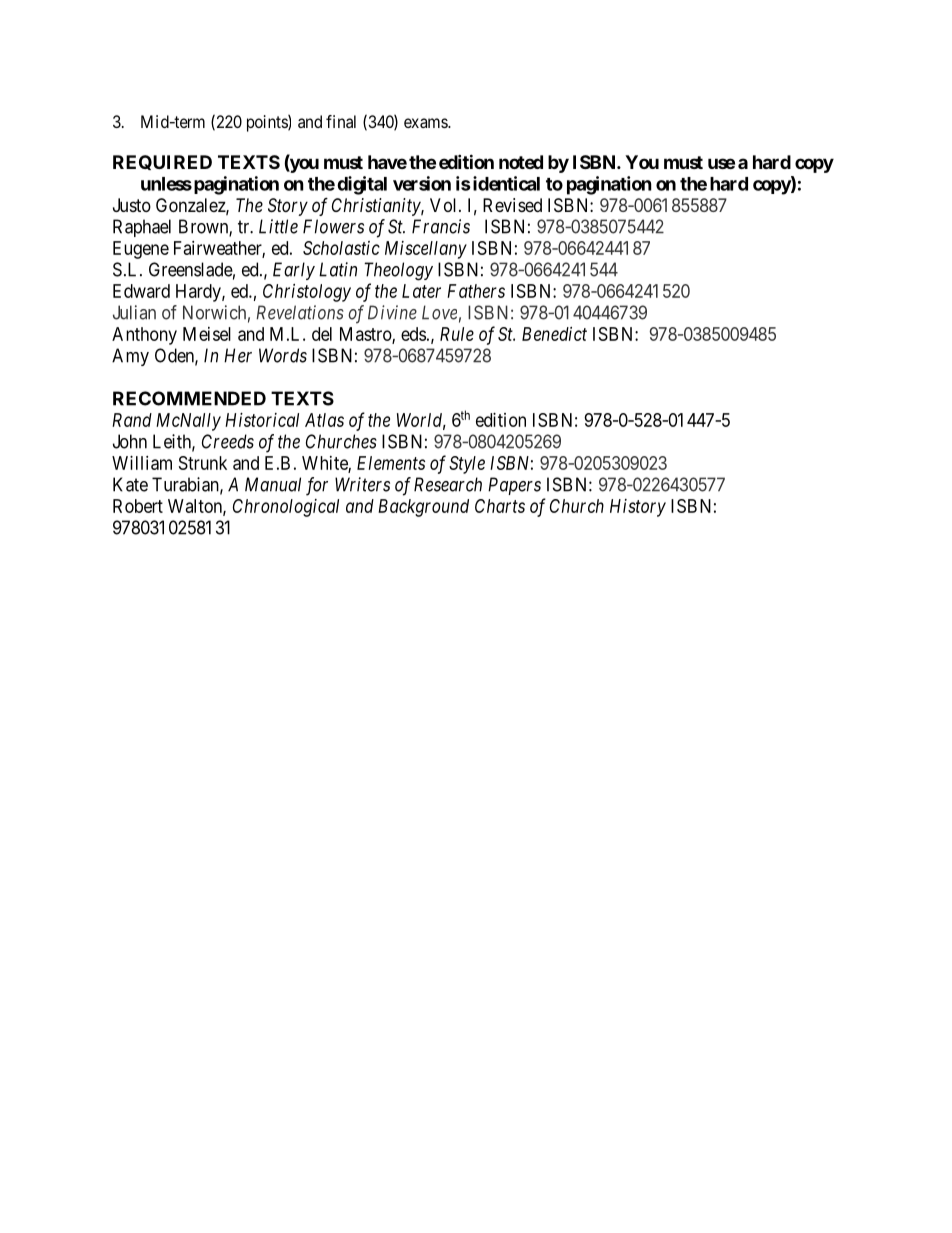 The image size is (952, 1233). I want to click on REQUIRED, so click(162, 162).
